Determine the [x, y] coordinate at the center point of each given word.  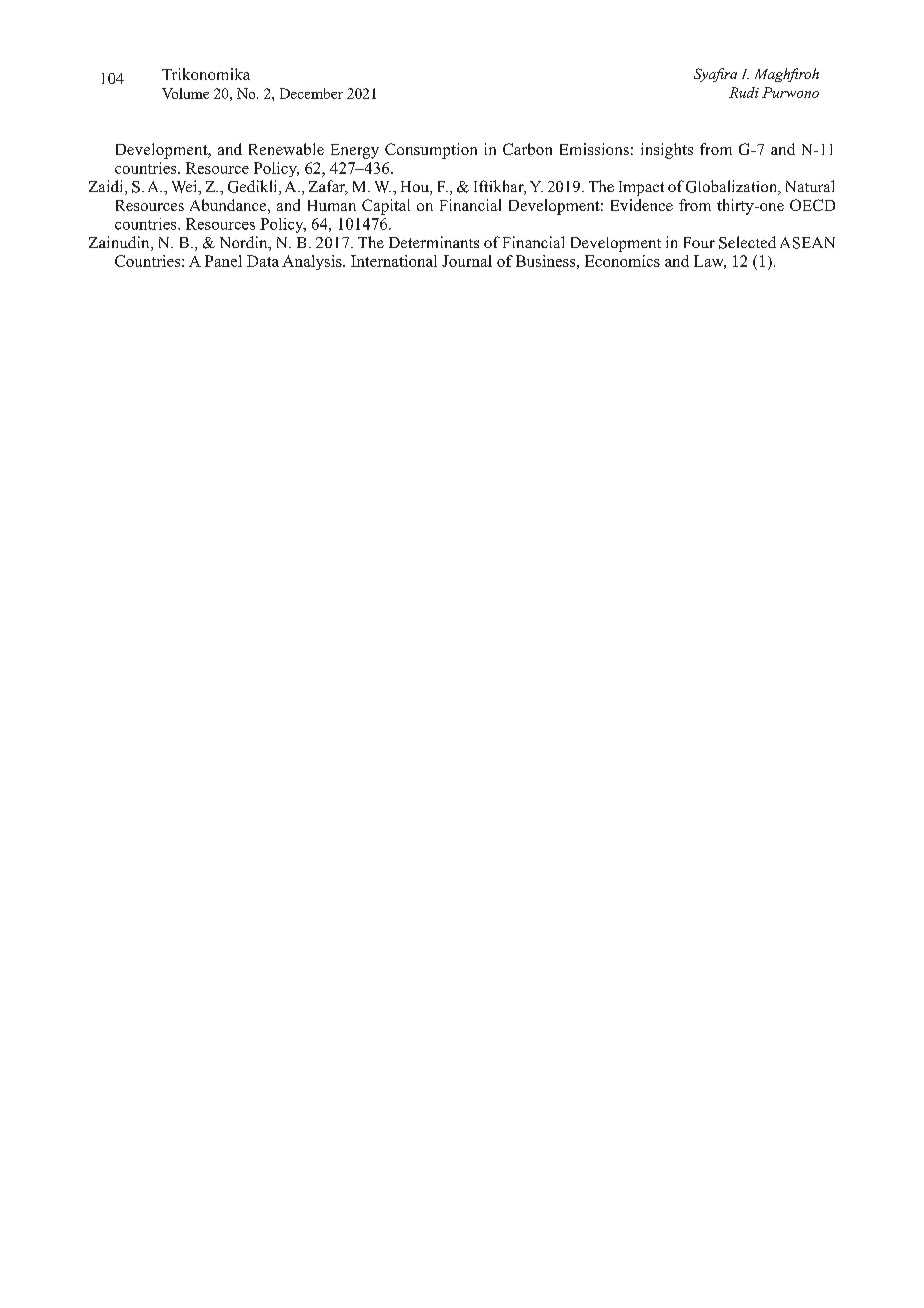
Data [263, 261]
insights [667, 151]
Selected [747, 242]
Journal [467, 261]
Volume [185, 93]
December [311, 93]
